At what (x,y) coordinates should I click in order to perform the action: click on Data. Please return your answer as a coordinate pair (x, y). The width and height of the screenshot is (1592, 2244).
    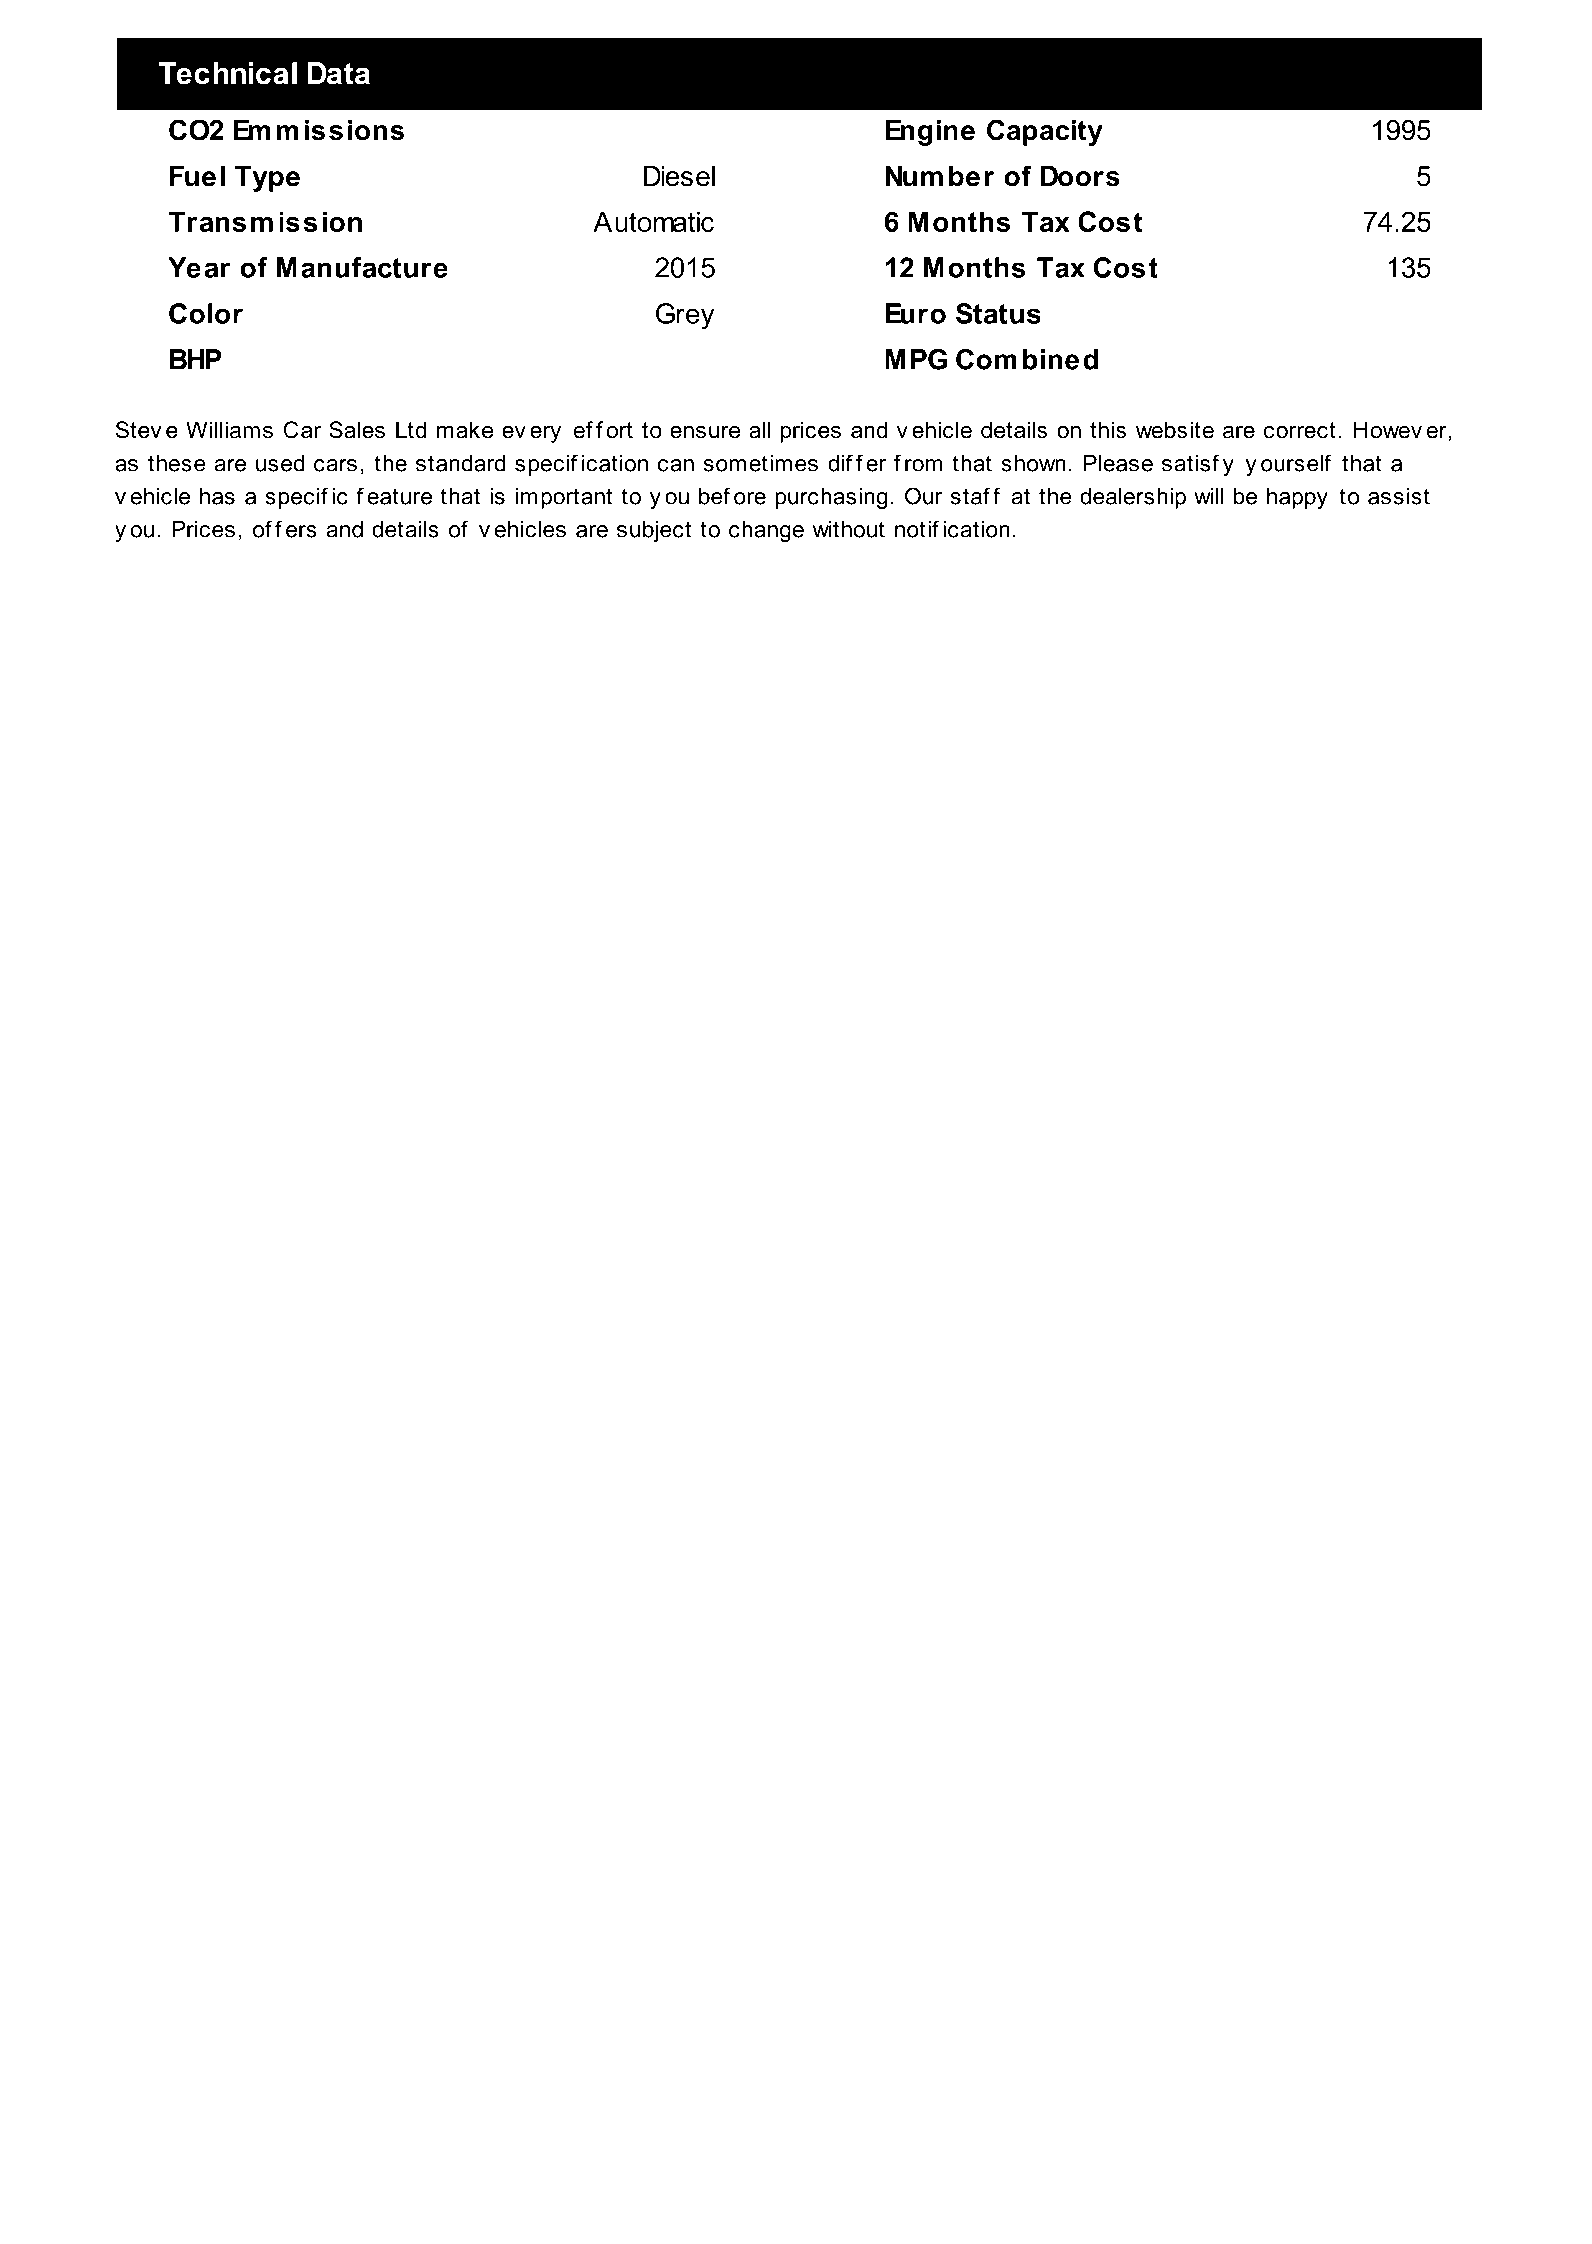
    Looking at the image, I should click on (339, 73).
